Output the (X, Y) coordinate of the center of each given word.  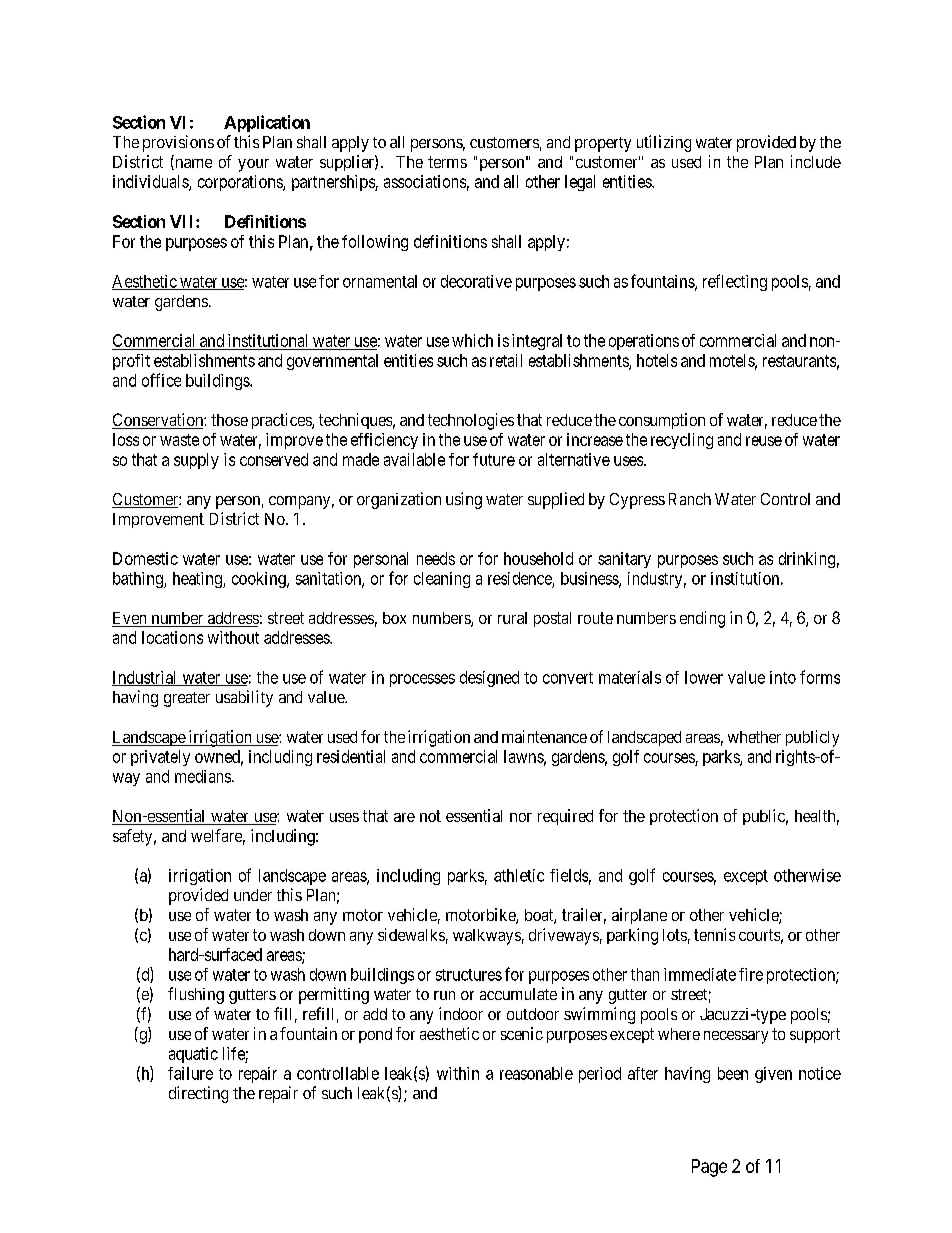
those (229, 420)
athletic (519, 875)
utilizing (664, 143)
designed (489, 679)
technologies (471, 421)
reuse (764, 441)
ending (702, 619)
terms (447, 162)
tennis (714, 934)
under (253, 895)
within (458, 1073)
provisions (178, 143)
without (233, 637)
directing (198, 1094)
